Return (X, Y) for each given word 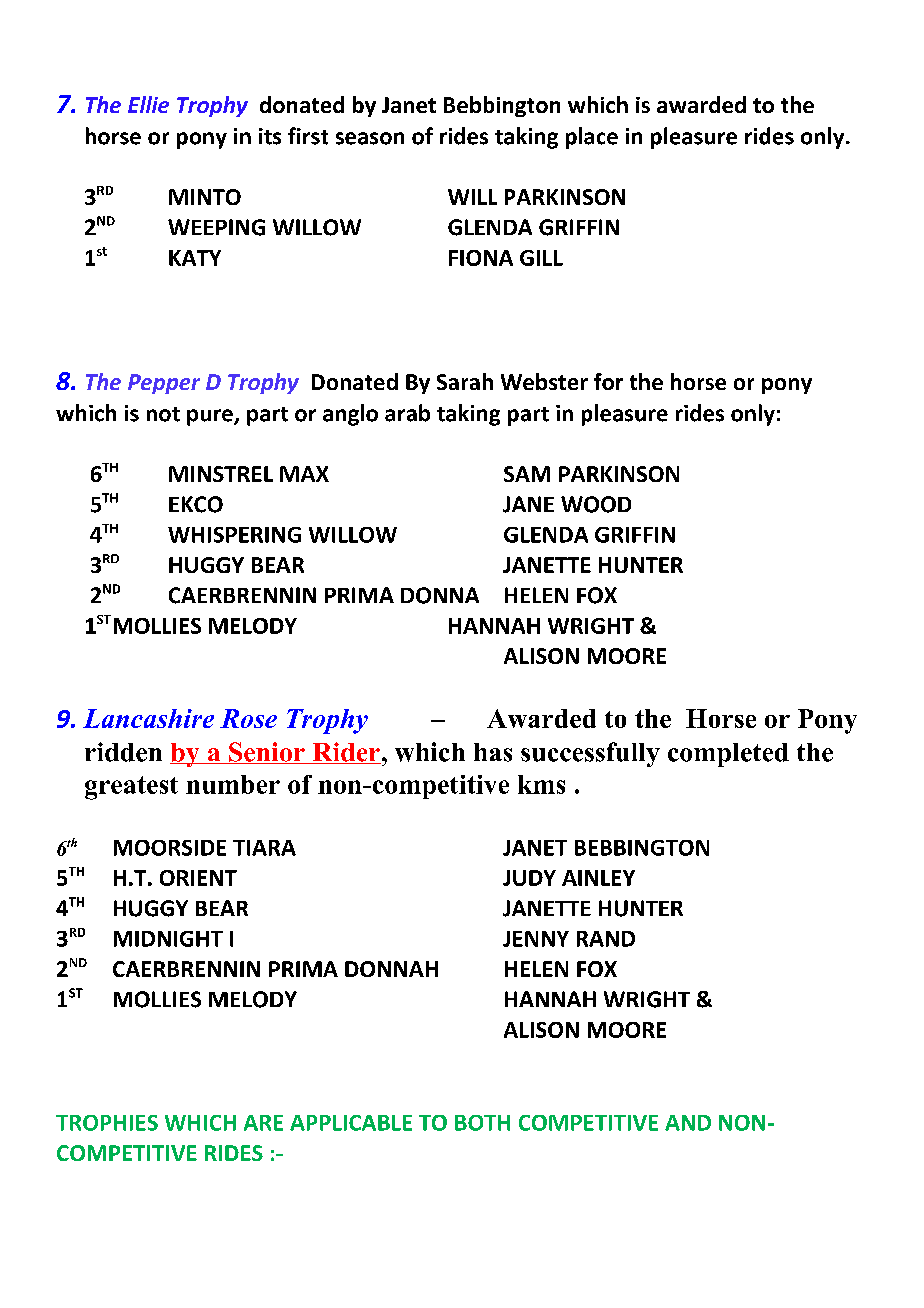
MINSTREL (221, 474)
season (370, 138)
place (592, 138)
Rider (346, 753)
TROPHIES (107, 1123)
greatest (131, 788)
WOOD (596, 504)
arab (407, 413)
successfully (590, 754)
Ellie (148, 104)
